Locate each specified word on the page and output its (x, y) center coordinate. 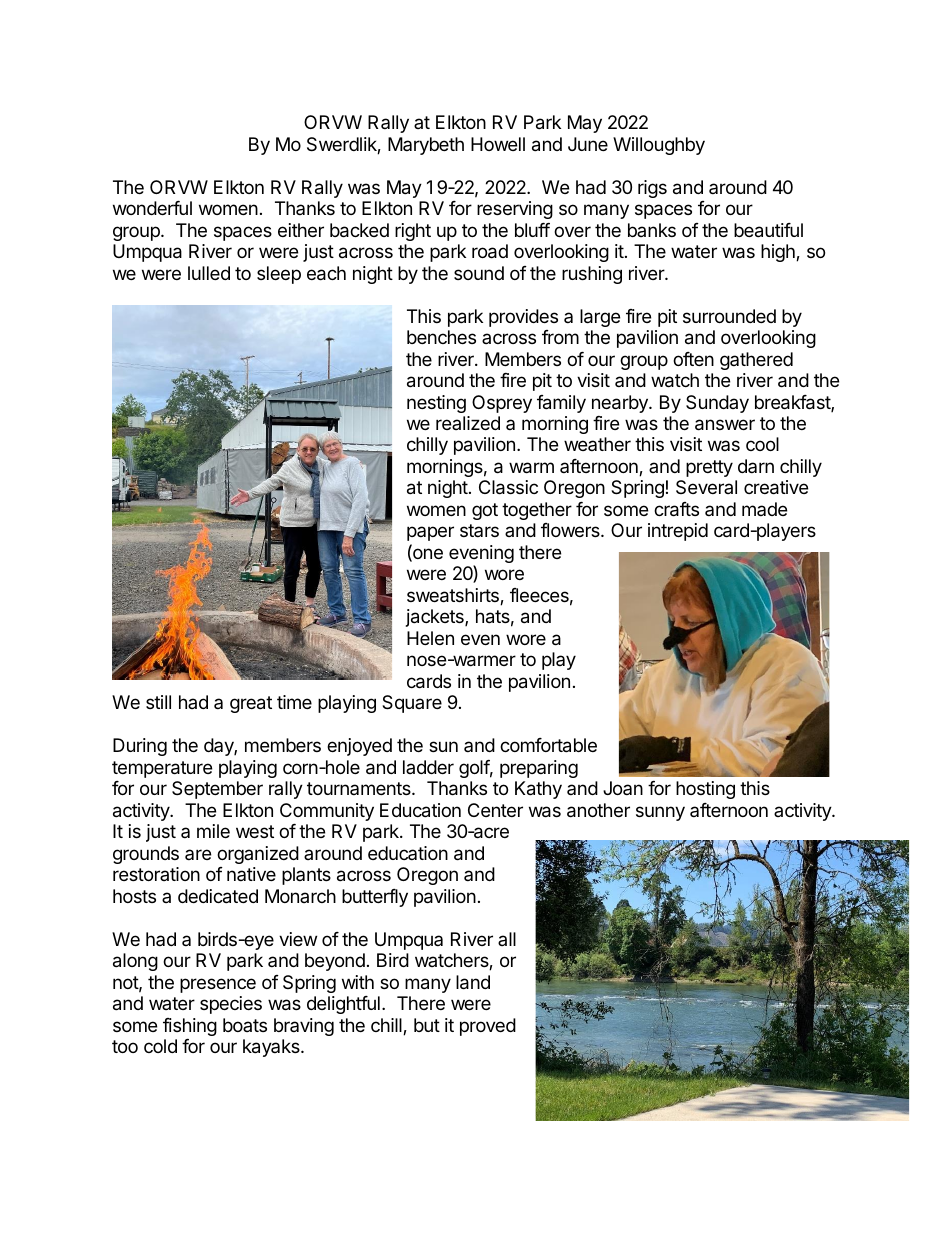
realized (468, 423)
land (473, 982)
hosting (705, 790)
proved (488, 1027)
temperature (162, 769)
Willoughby (659, 146)
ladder (428, 767)
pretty (709, 468)
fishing (190, 1027)
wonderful (152, 208)
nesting (436, 404)
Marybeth (426, 146)
